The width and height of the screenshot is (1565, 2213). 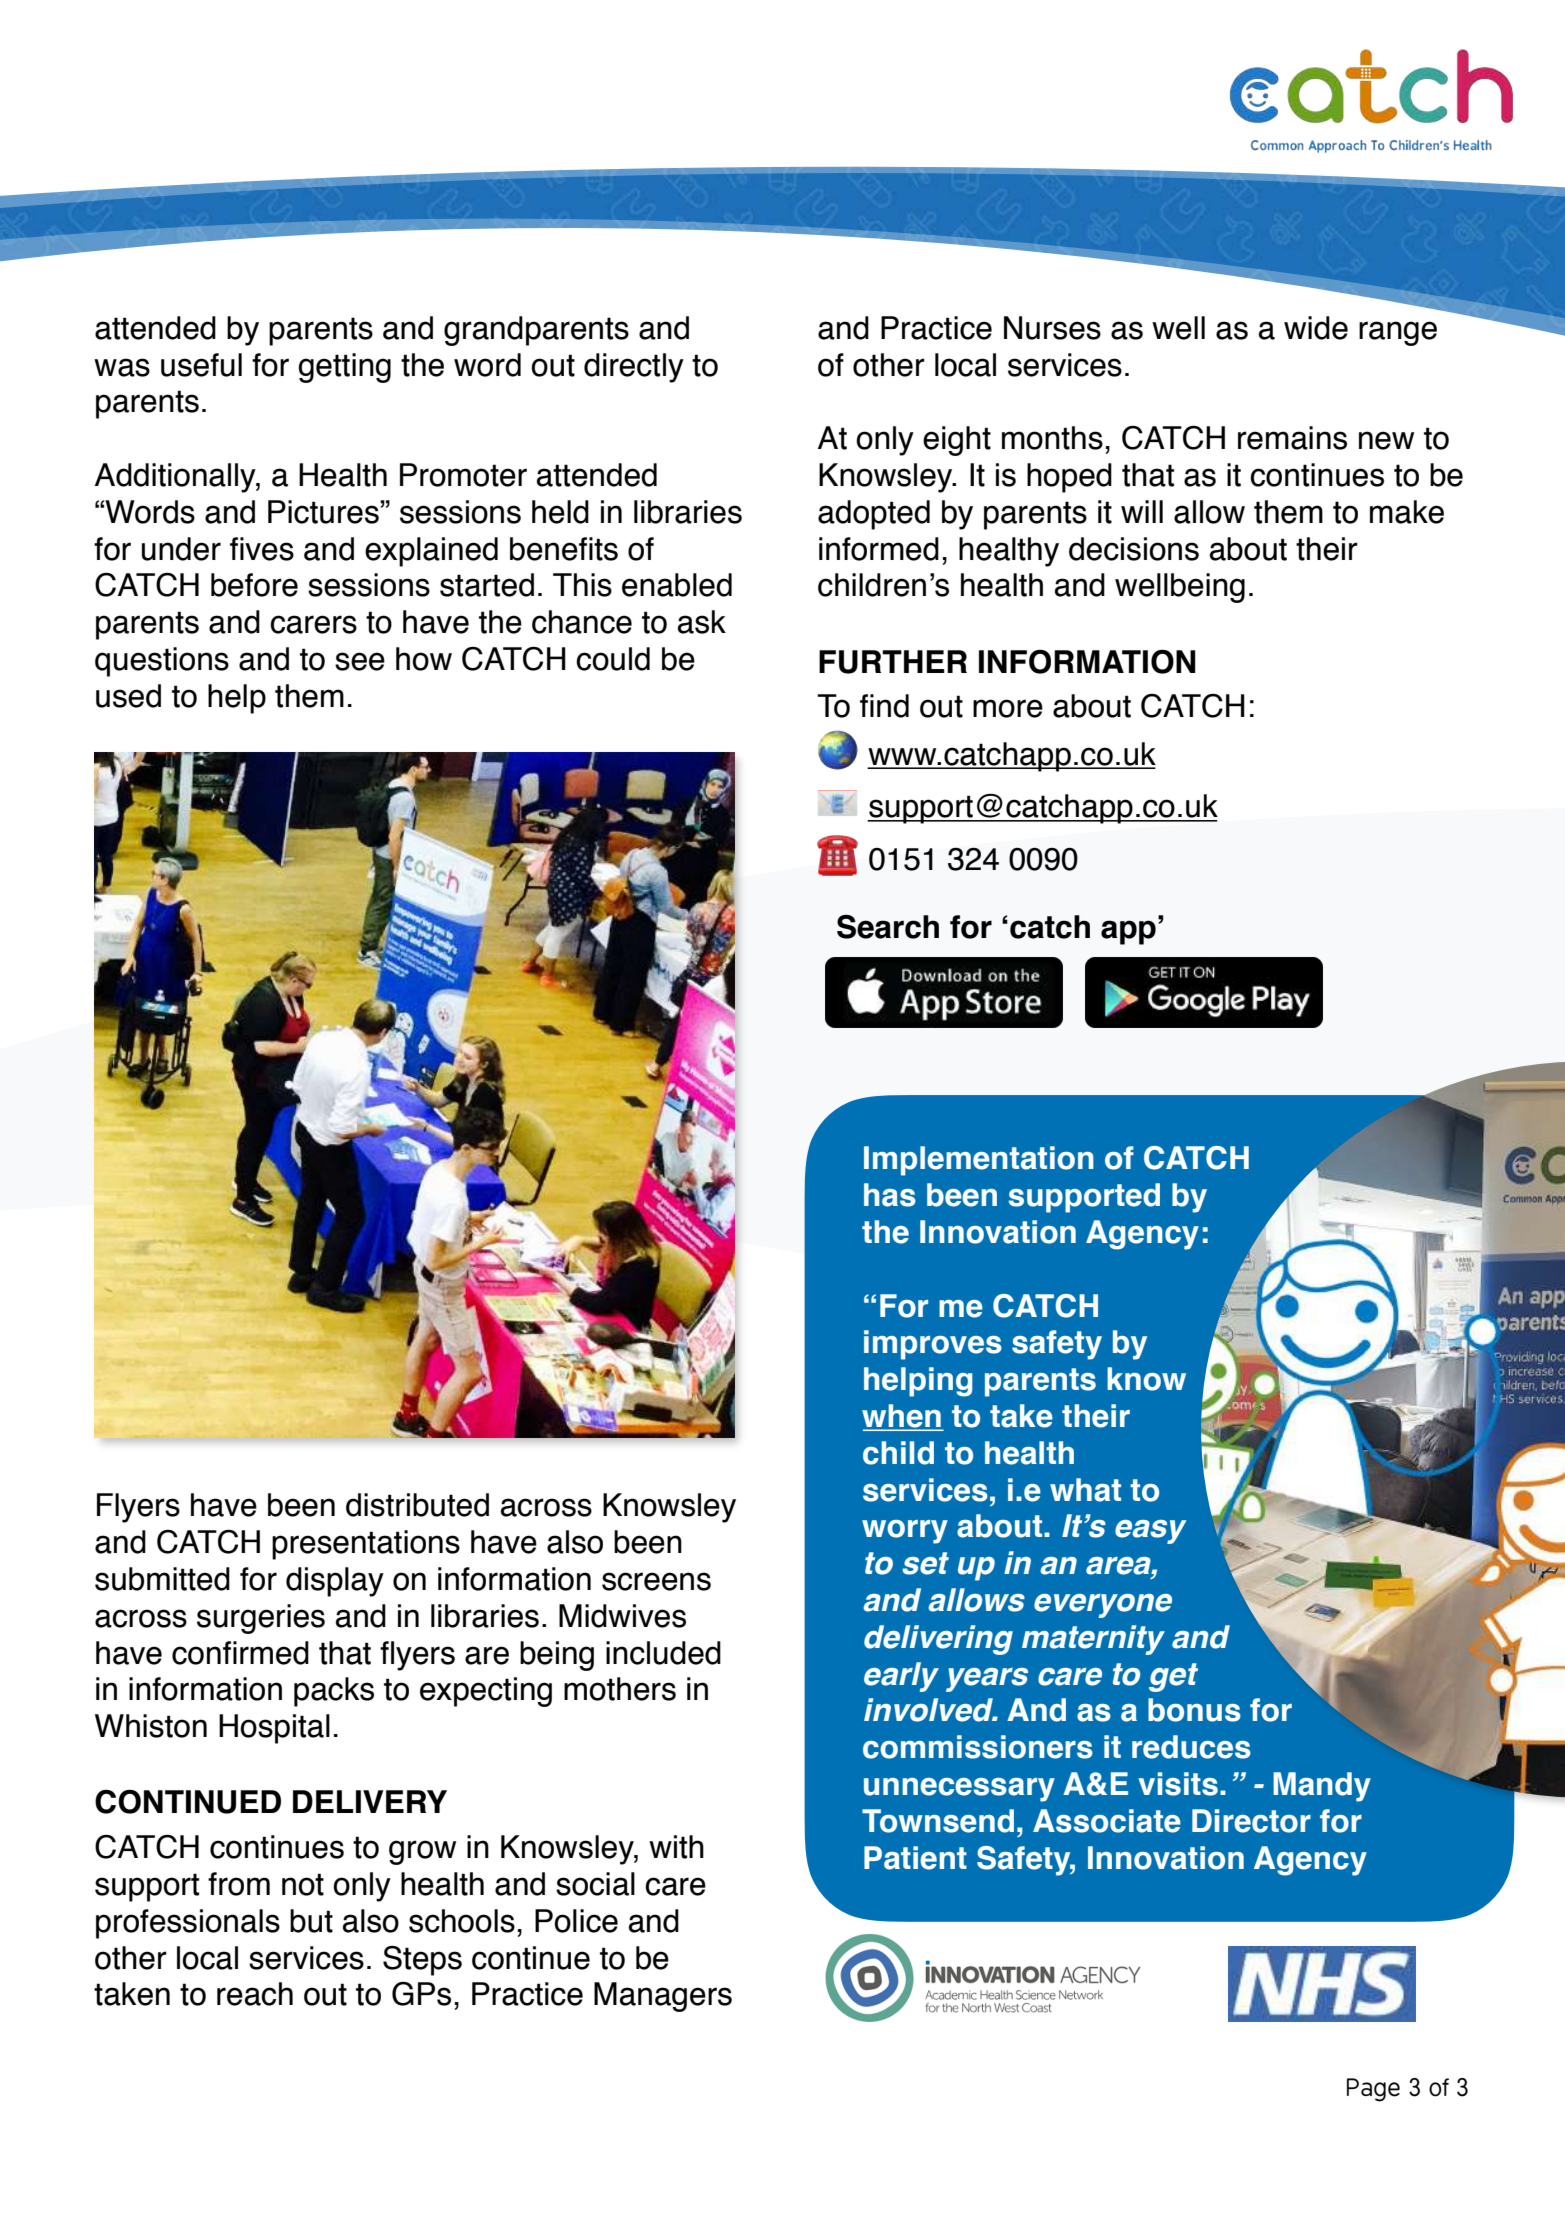 I want to click on directly, so click(x=634, y=368).
